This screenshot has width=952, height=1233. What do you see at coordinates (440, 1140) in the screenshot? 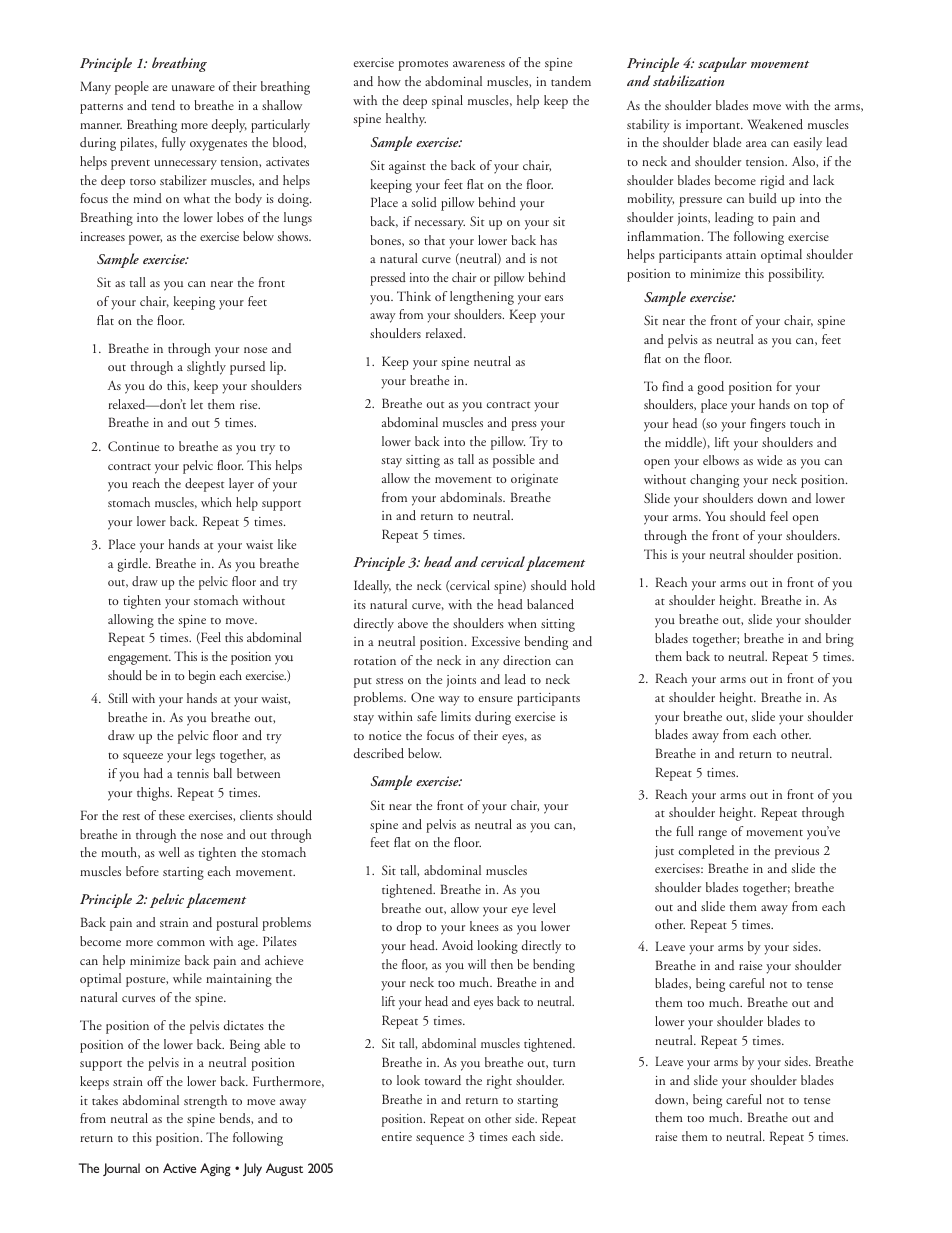
I see `sequence` at bounding box center [440, 1140].
